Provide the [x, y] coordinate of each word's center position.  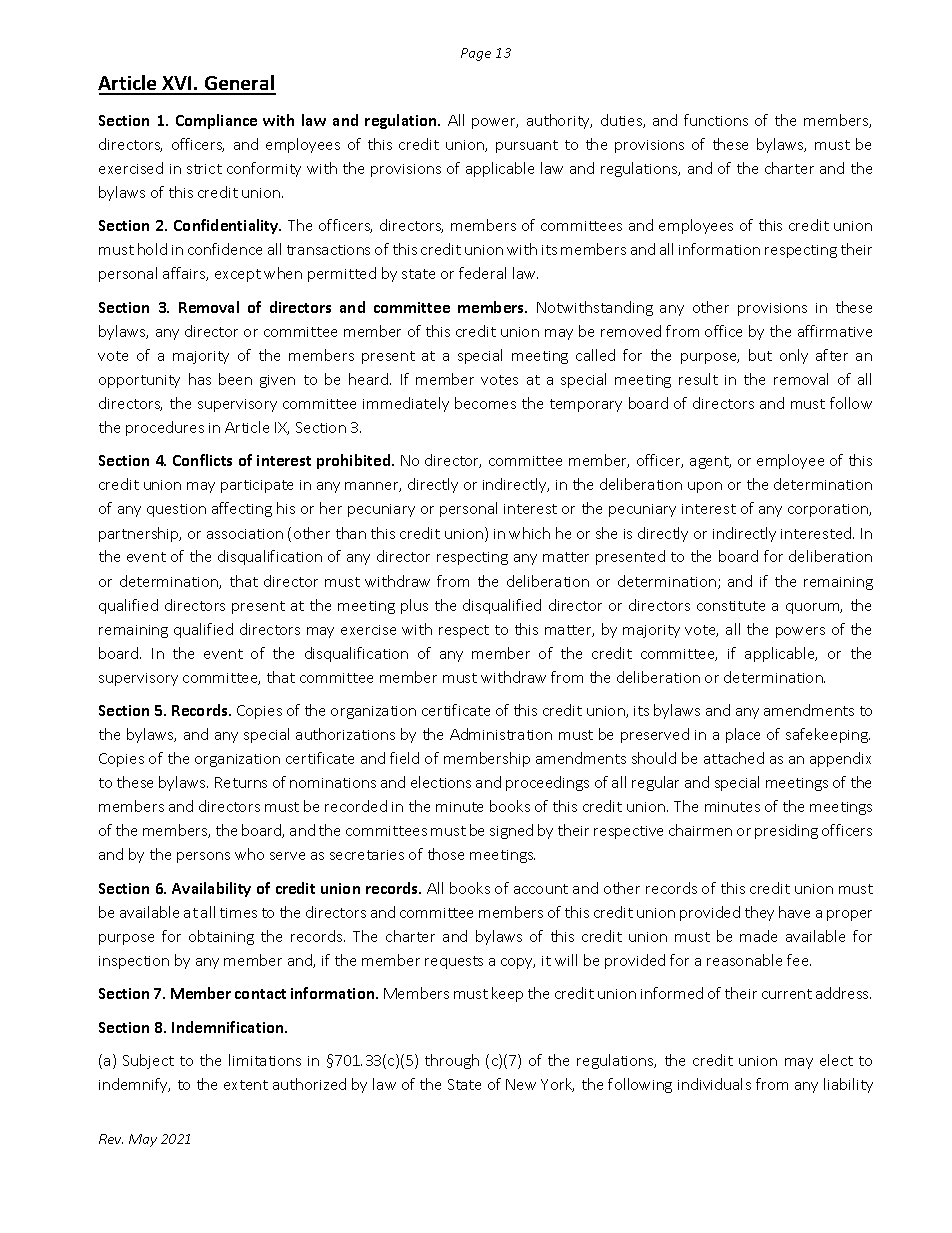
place [743, 735]
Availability [211, 889]
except [238, 275]
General [239, 84]
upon [705, 487]
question [176, 510]
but [760, 355]
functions [716, 120]
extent [246, 1085]
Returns [241, 782]
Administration [501, 734]
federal [482, 273]
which [529, 533]
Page [476, 54]
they [759, 913]
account [541, 889]
